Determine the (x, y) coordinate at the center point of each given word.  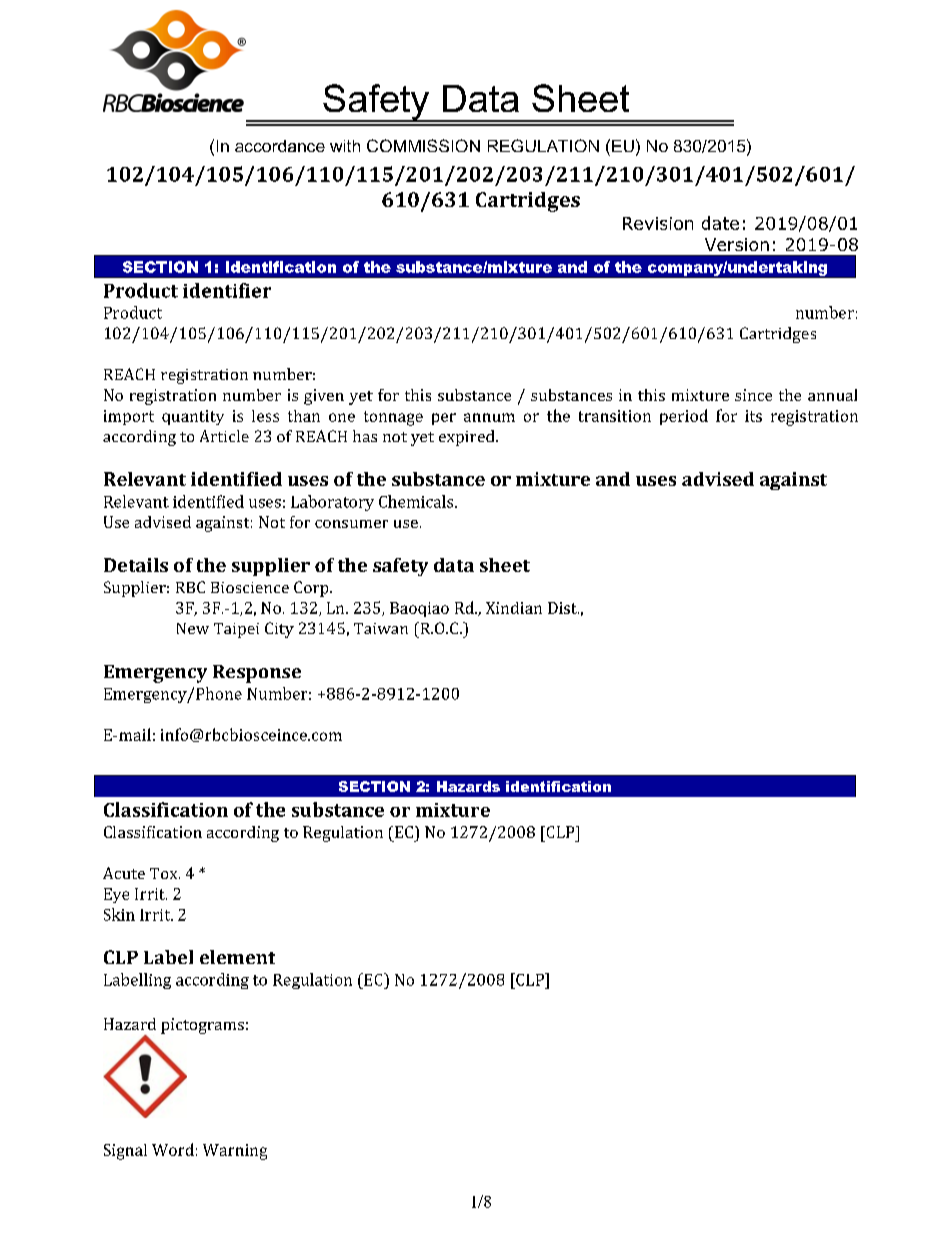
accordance (280, 146)
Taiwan (381, 628)
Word (173, 1149)
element (237, 957)
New (193, 628)
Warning (235, 1152)
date (720, 223)
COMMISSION (423, 145)
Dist (563, 608)
